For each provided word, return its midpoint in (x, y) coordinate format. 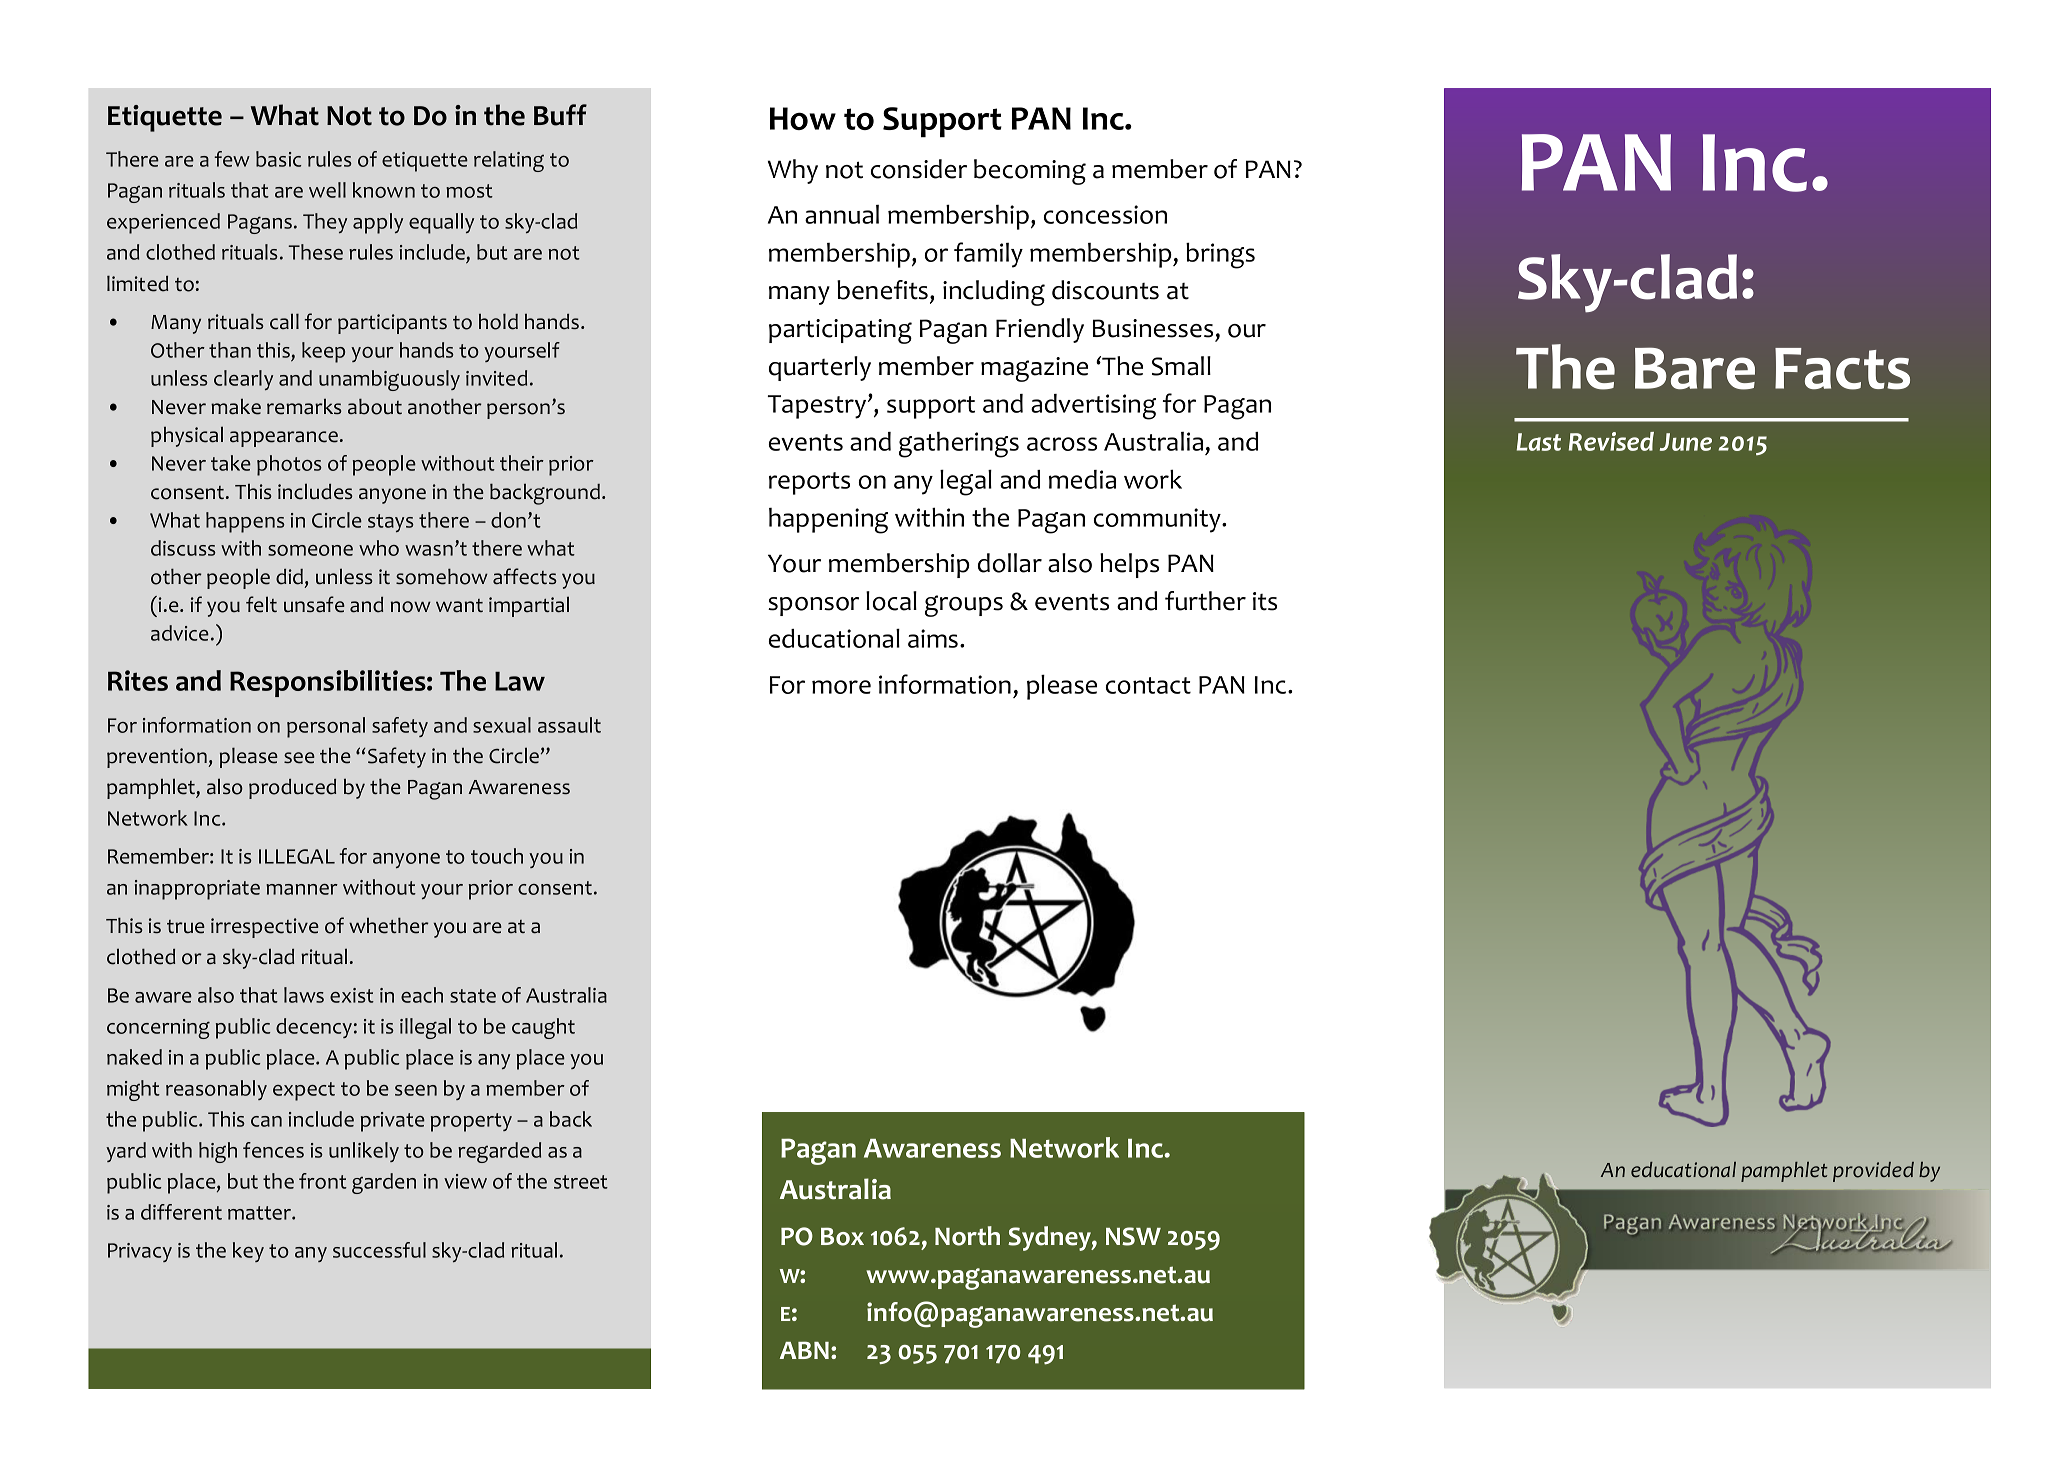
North (967, 1236)
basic (278, 159)
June (1686, 442)
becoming (1030, 172)
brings (1220, 255)
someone (310, 550)
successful (379, 1250)
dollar (1010, 563)
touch (497, 856)
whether (389, 925)
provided (1873, 1172)
